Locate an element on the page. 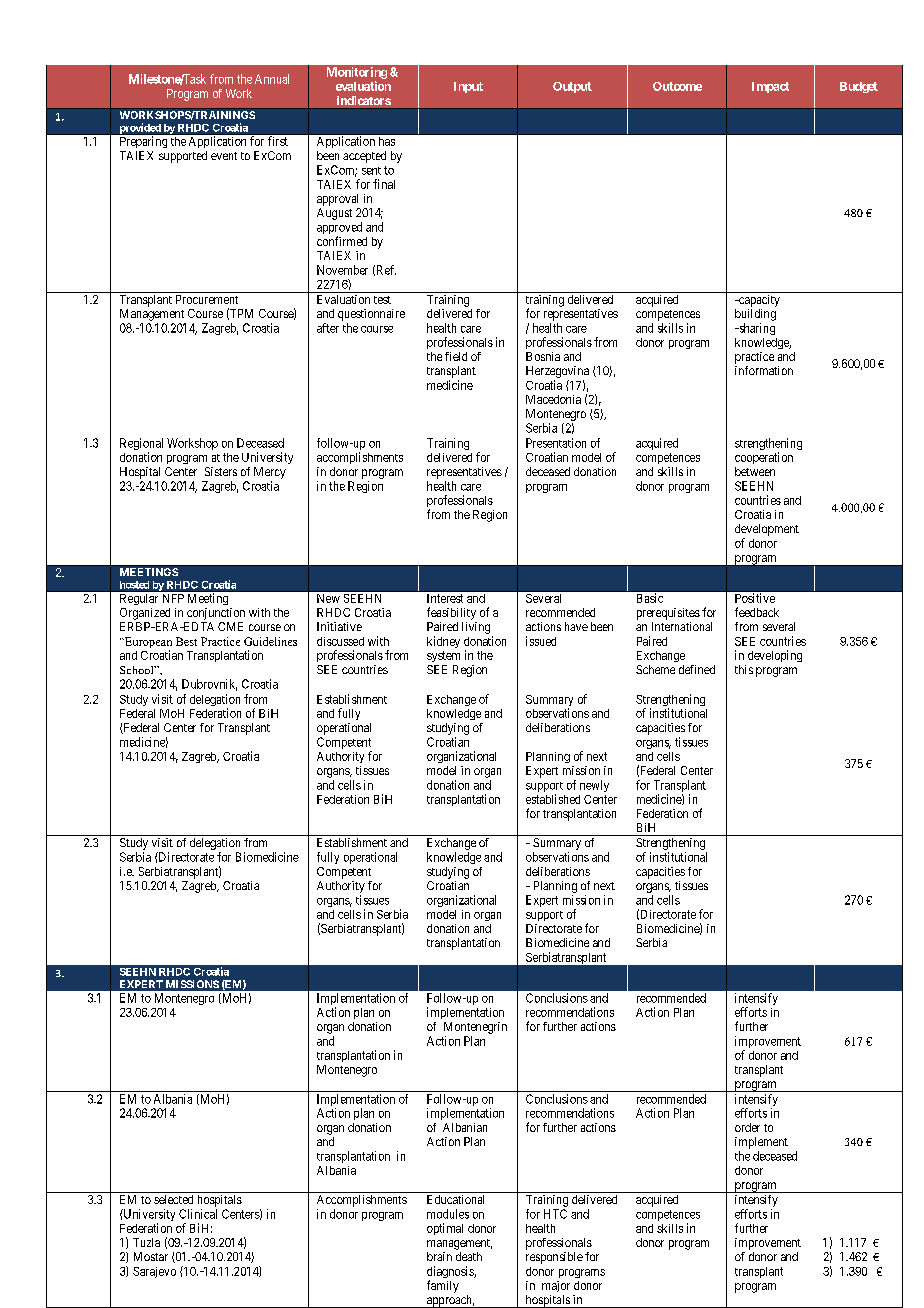 This document has width=924, height=1308. Clinical is located at coordinates (198, 1214).
